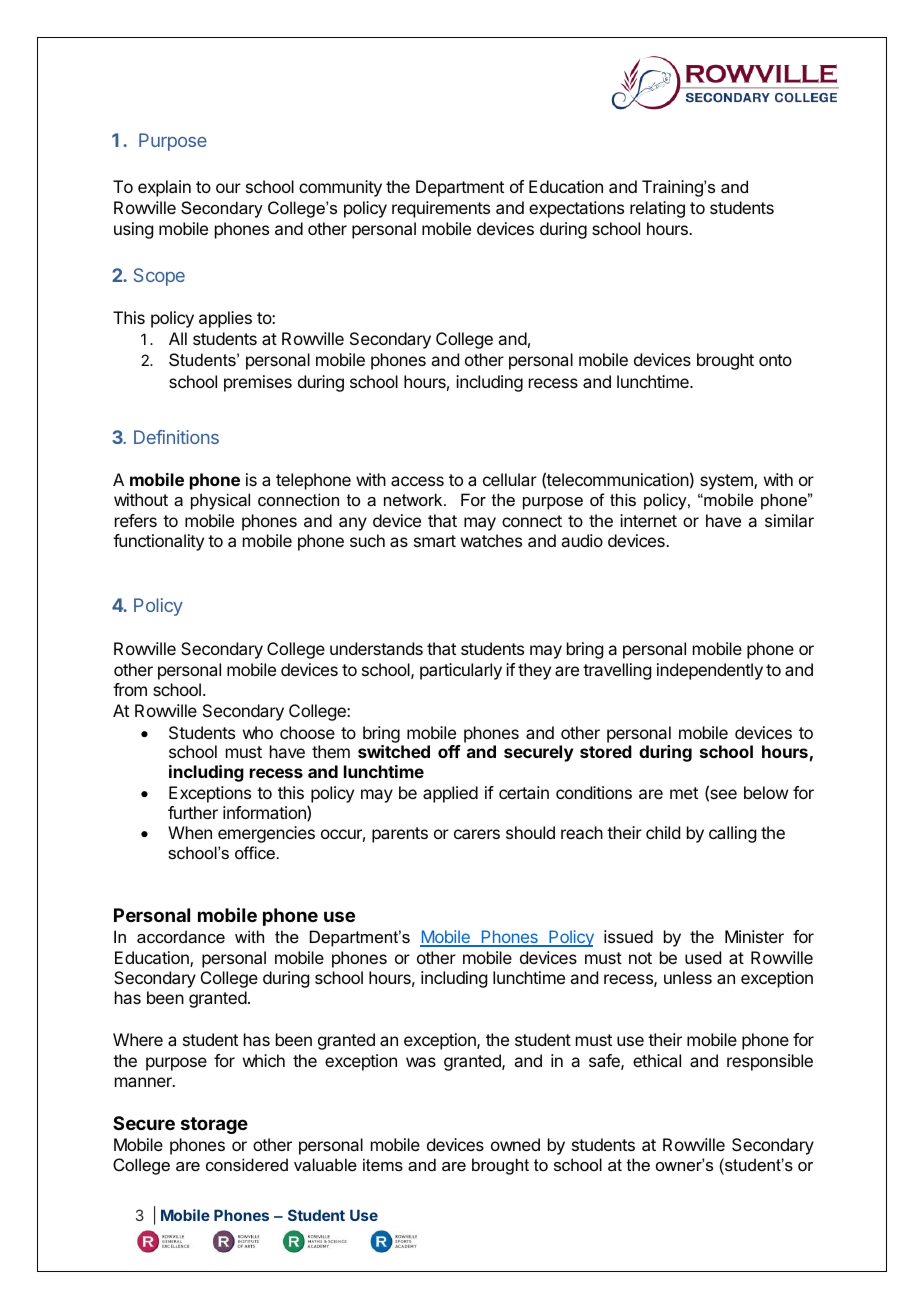 The width and height of the screenshot is (924, 1309). Describe the element at coordinates (657, 209) in the screenshot. I see `relating` at that location.
